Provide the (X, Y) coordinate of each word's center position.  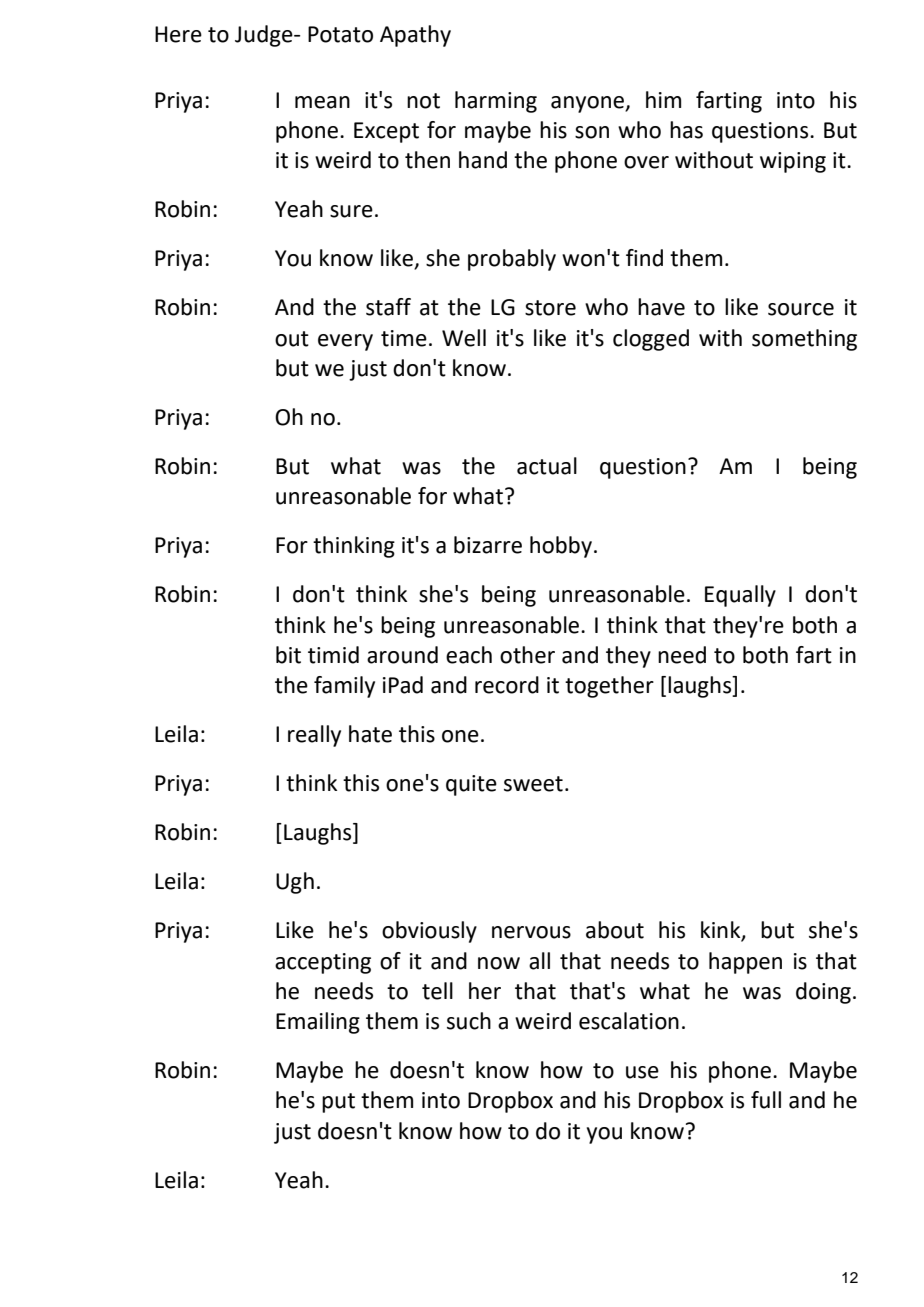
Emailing (318, 1023)
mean (322, 102)
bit (288, 655)
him (663, 99)
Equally (740, 596)
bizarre (488, 545)
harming (496, 102)
